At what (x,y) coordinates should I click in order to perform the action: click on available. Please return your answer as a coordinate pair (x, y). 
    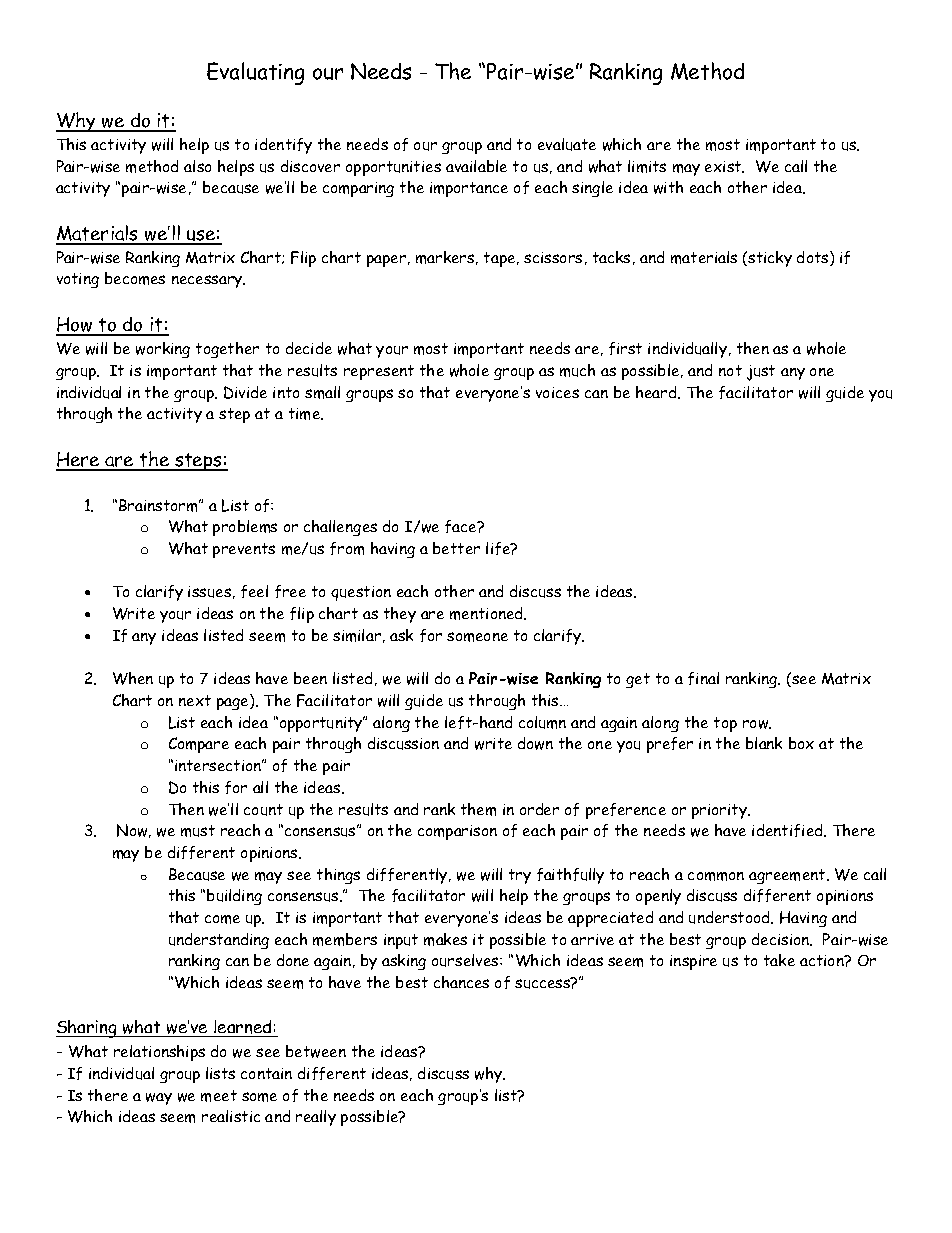
    Looking at the image, I should click on (476, 166).
